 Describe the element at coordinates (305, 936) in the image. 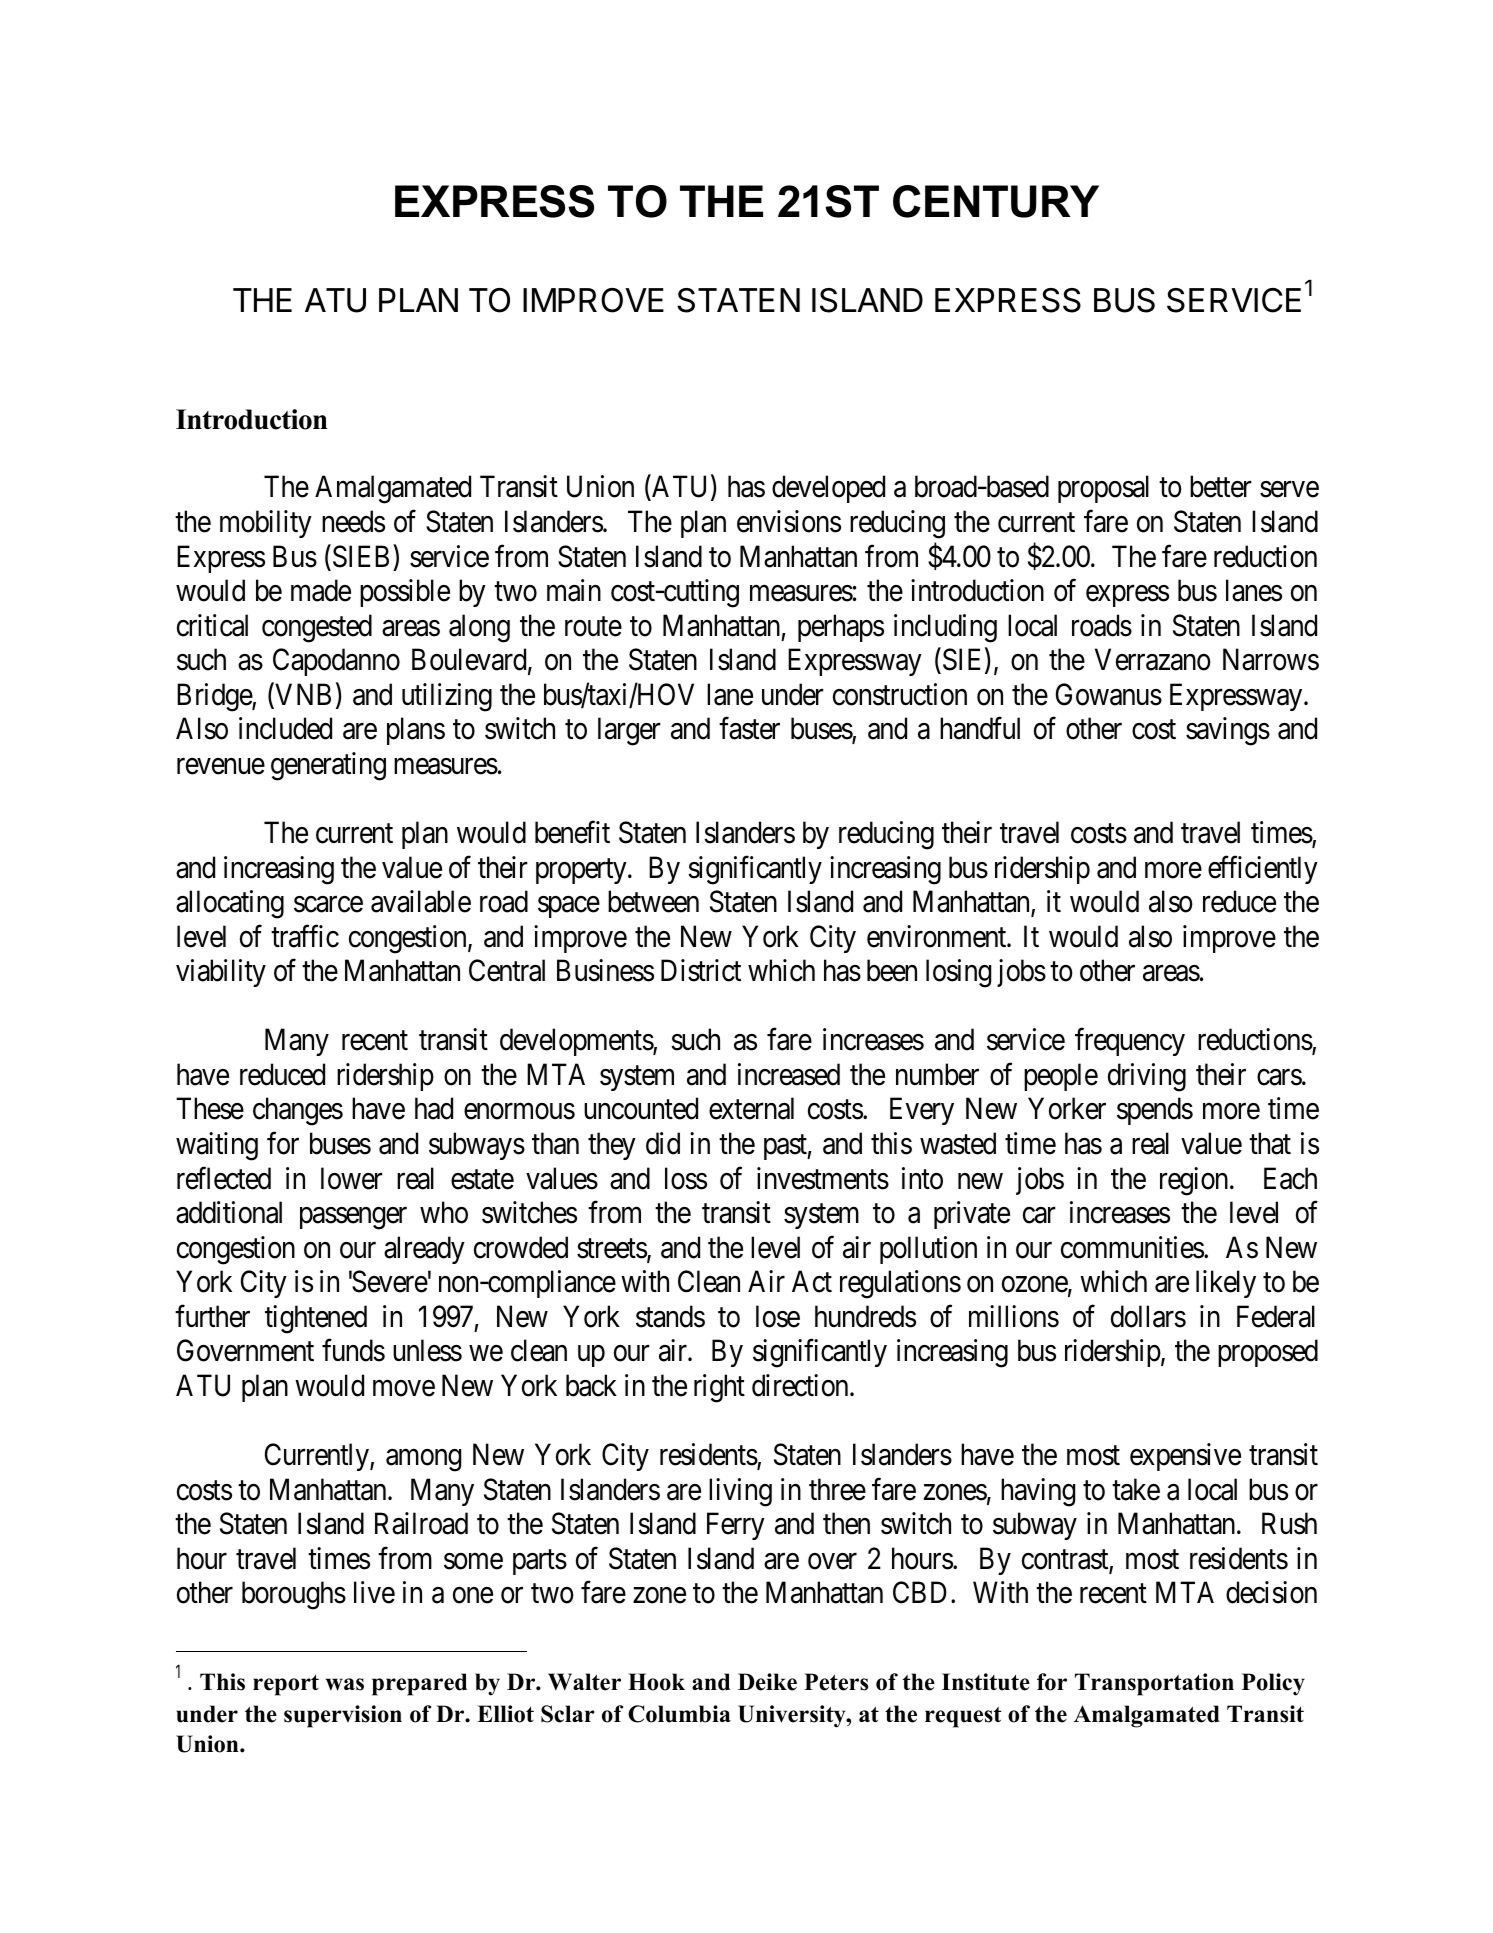

I see `traffic` at that location.
